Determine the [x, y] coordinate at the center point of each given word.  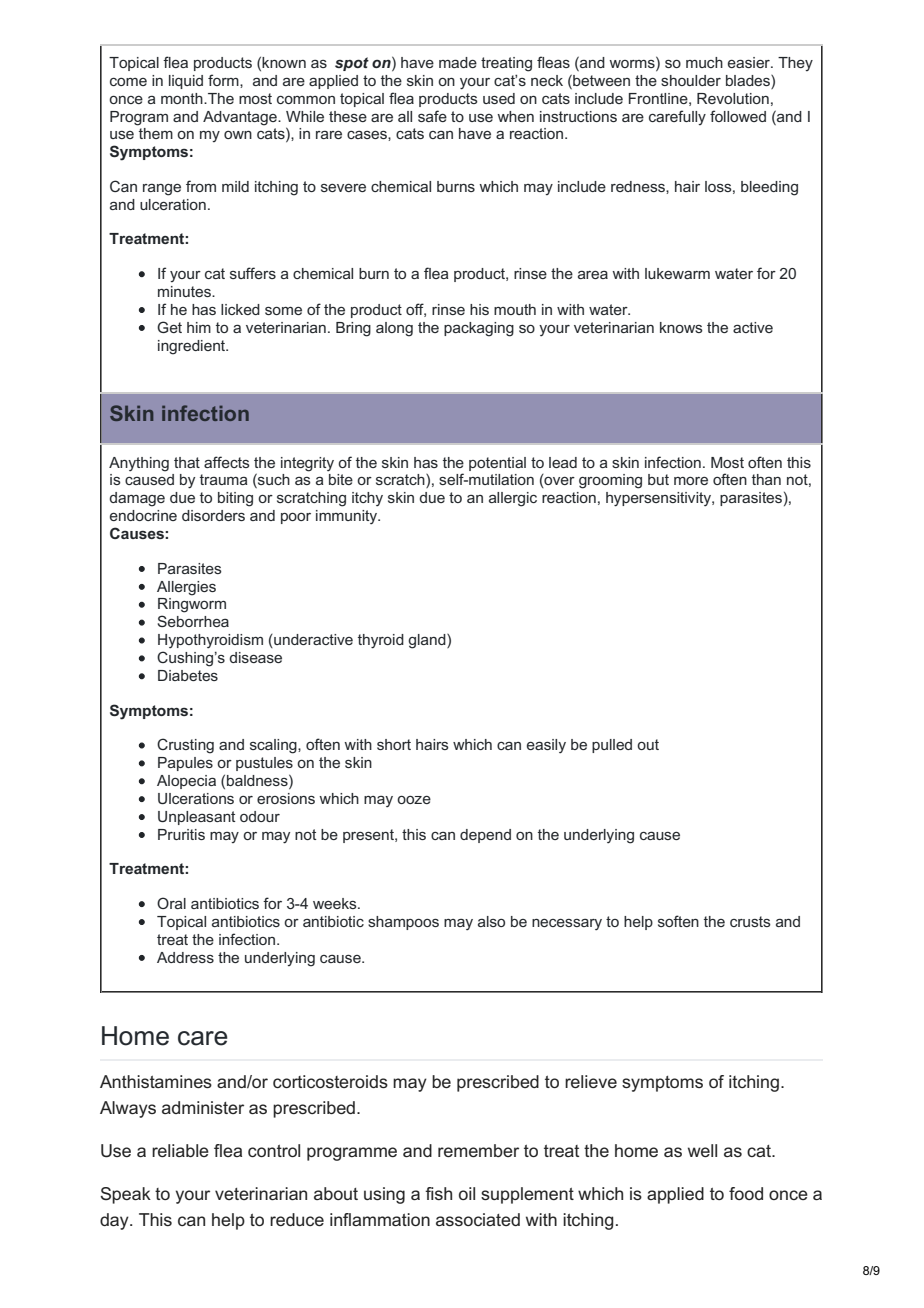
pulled [612, 746]
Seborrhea [193, 621]
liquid [186, 82]
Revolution [733, 98]
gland [428, 641]
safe [432, 116]
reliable [180, 1150]
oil [467, 1193]
